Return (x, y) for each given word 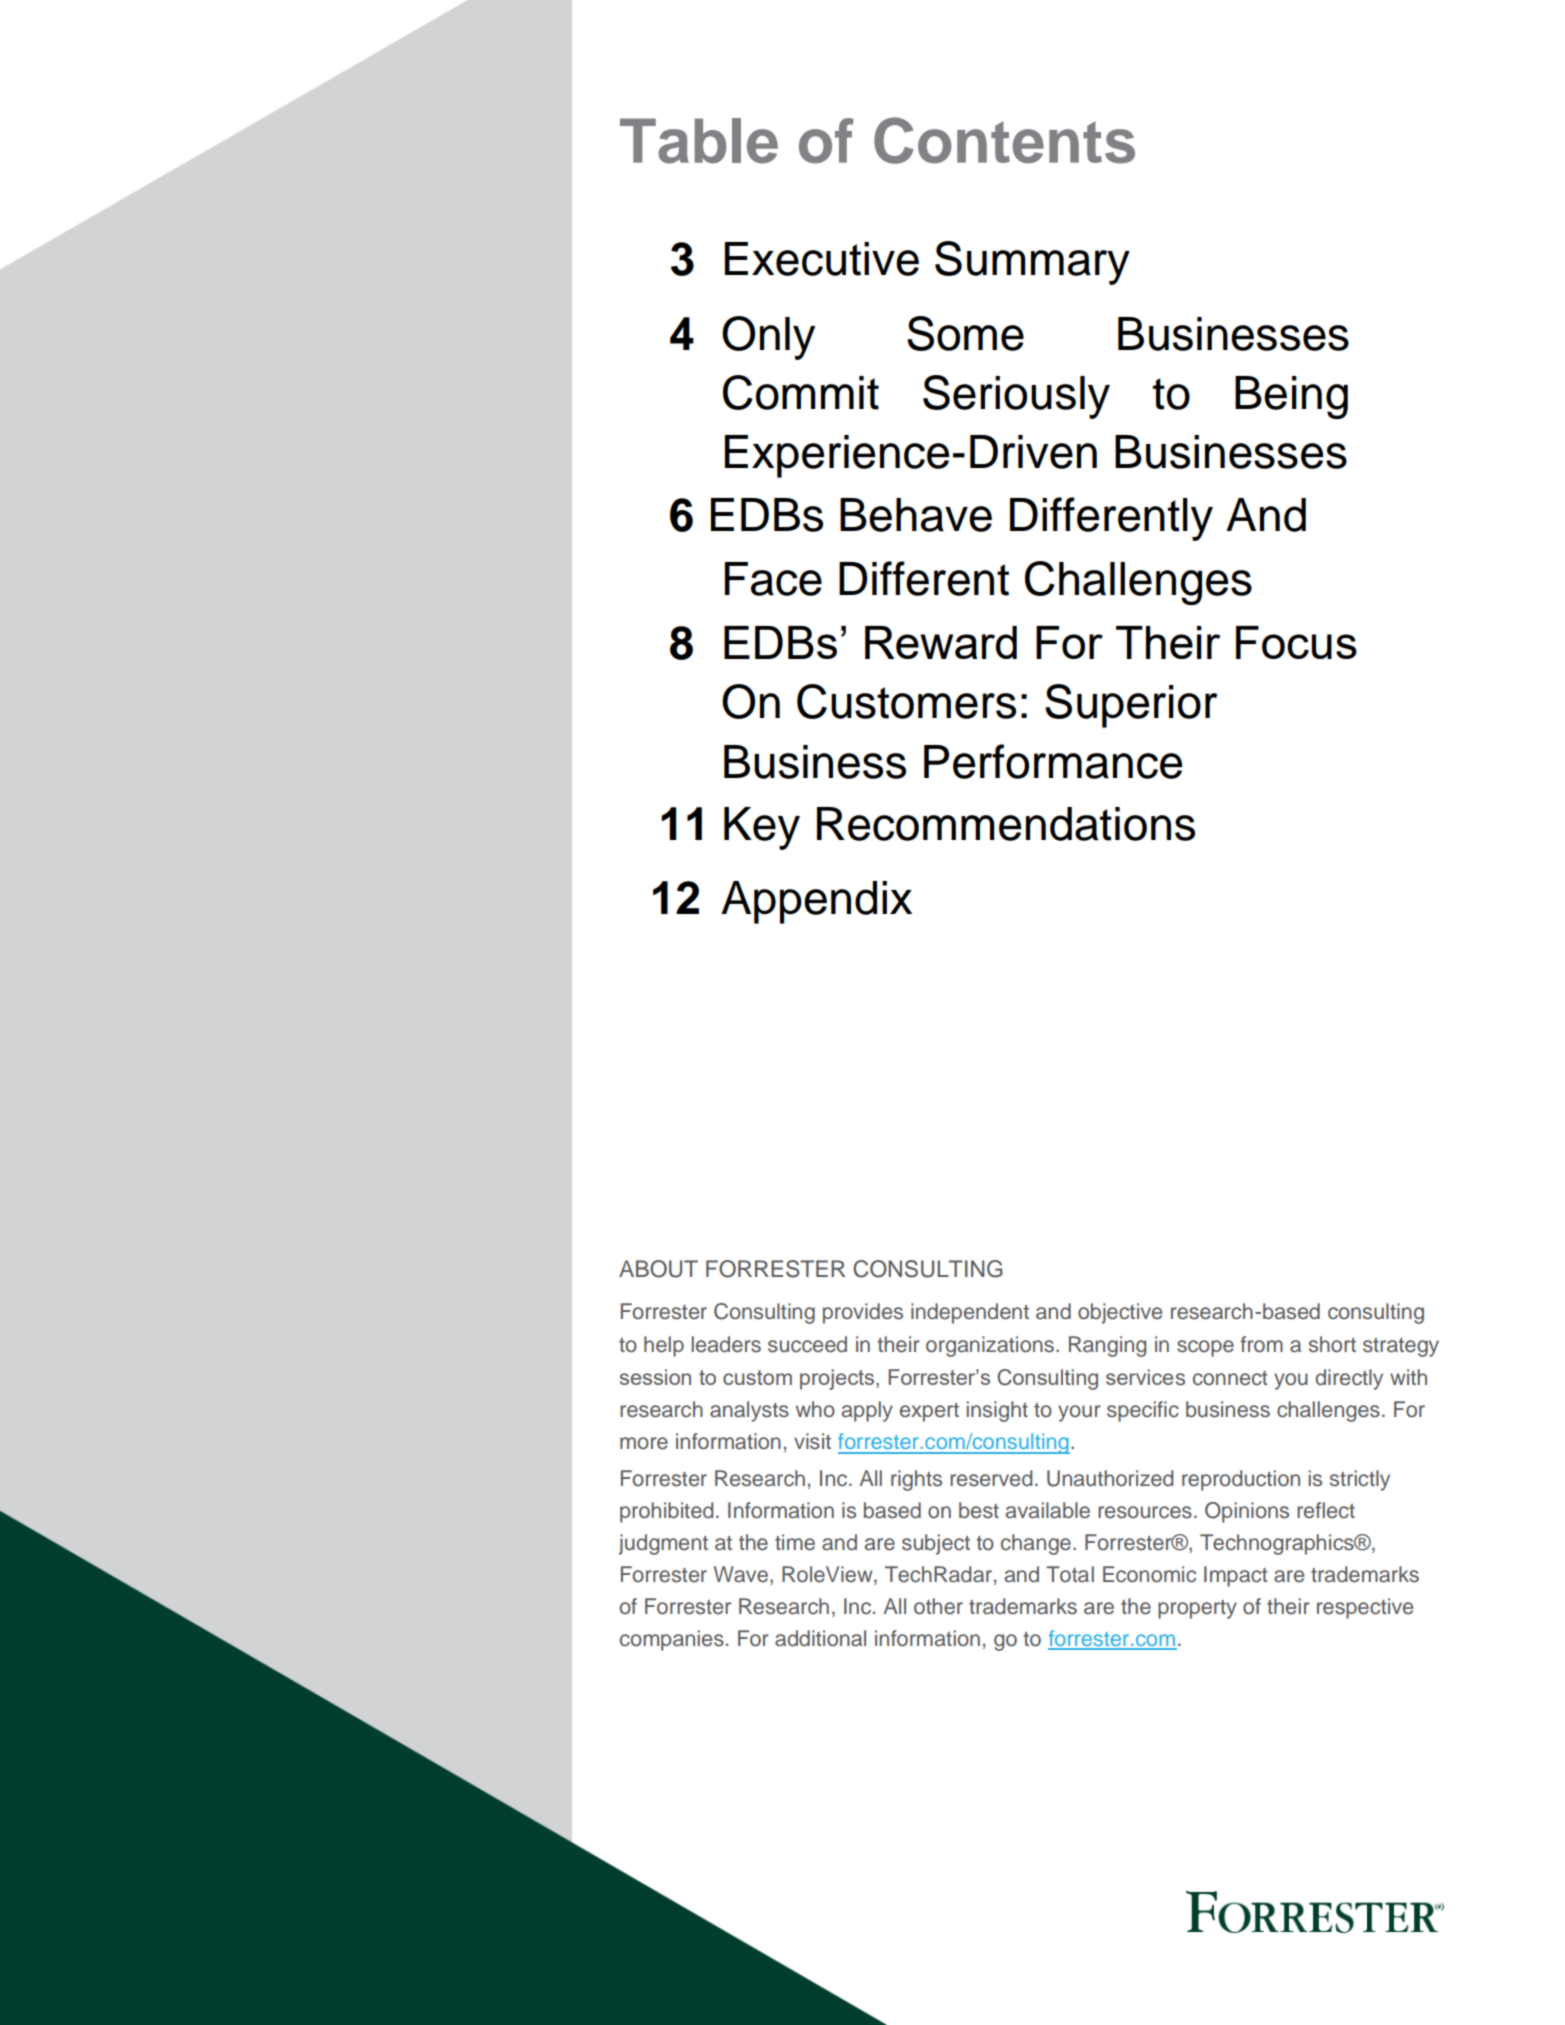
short (1332, 1344)
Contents (1004, 140)
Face (773, 579)
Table (699, 141)
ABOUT (658, 1269)
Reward (941, 642)
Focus (1296, 642)
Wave (741, 1574)
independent (970, 1313)
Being (1291, 397)
